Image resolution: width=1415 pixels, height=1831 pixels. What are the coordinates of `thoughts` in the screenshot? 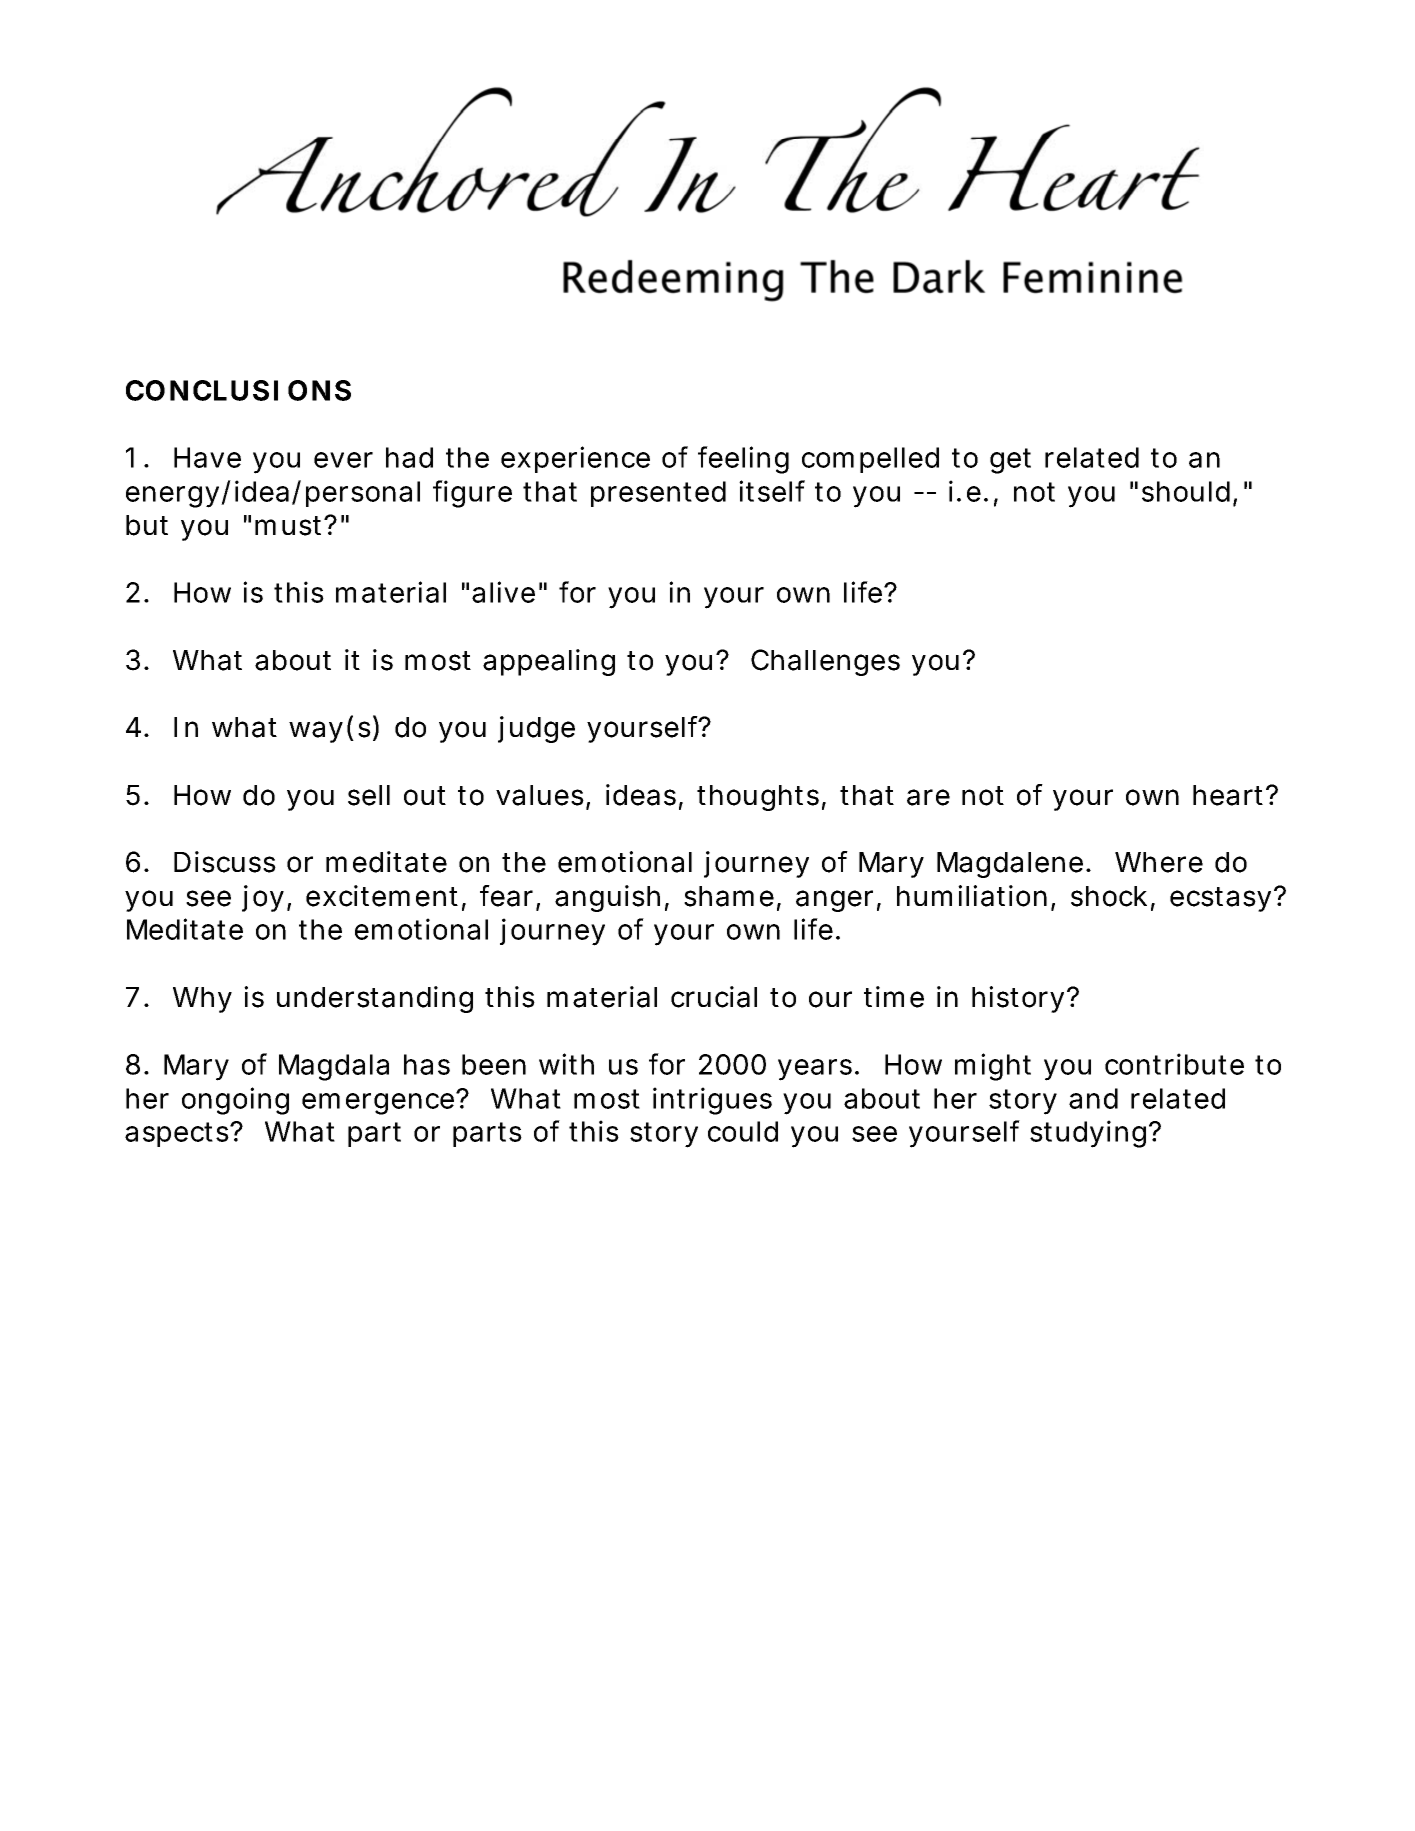 It's located at (761, 798).
